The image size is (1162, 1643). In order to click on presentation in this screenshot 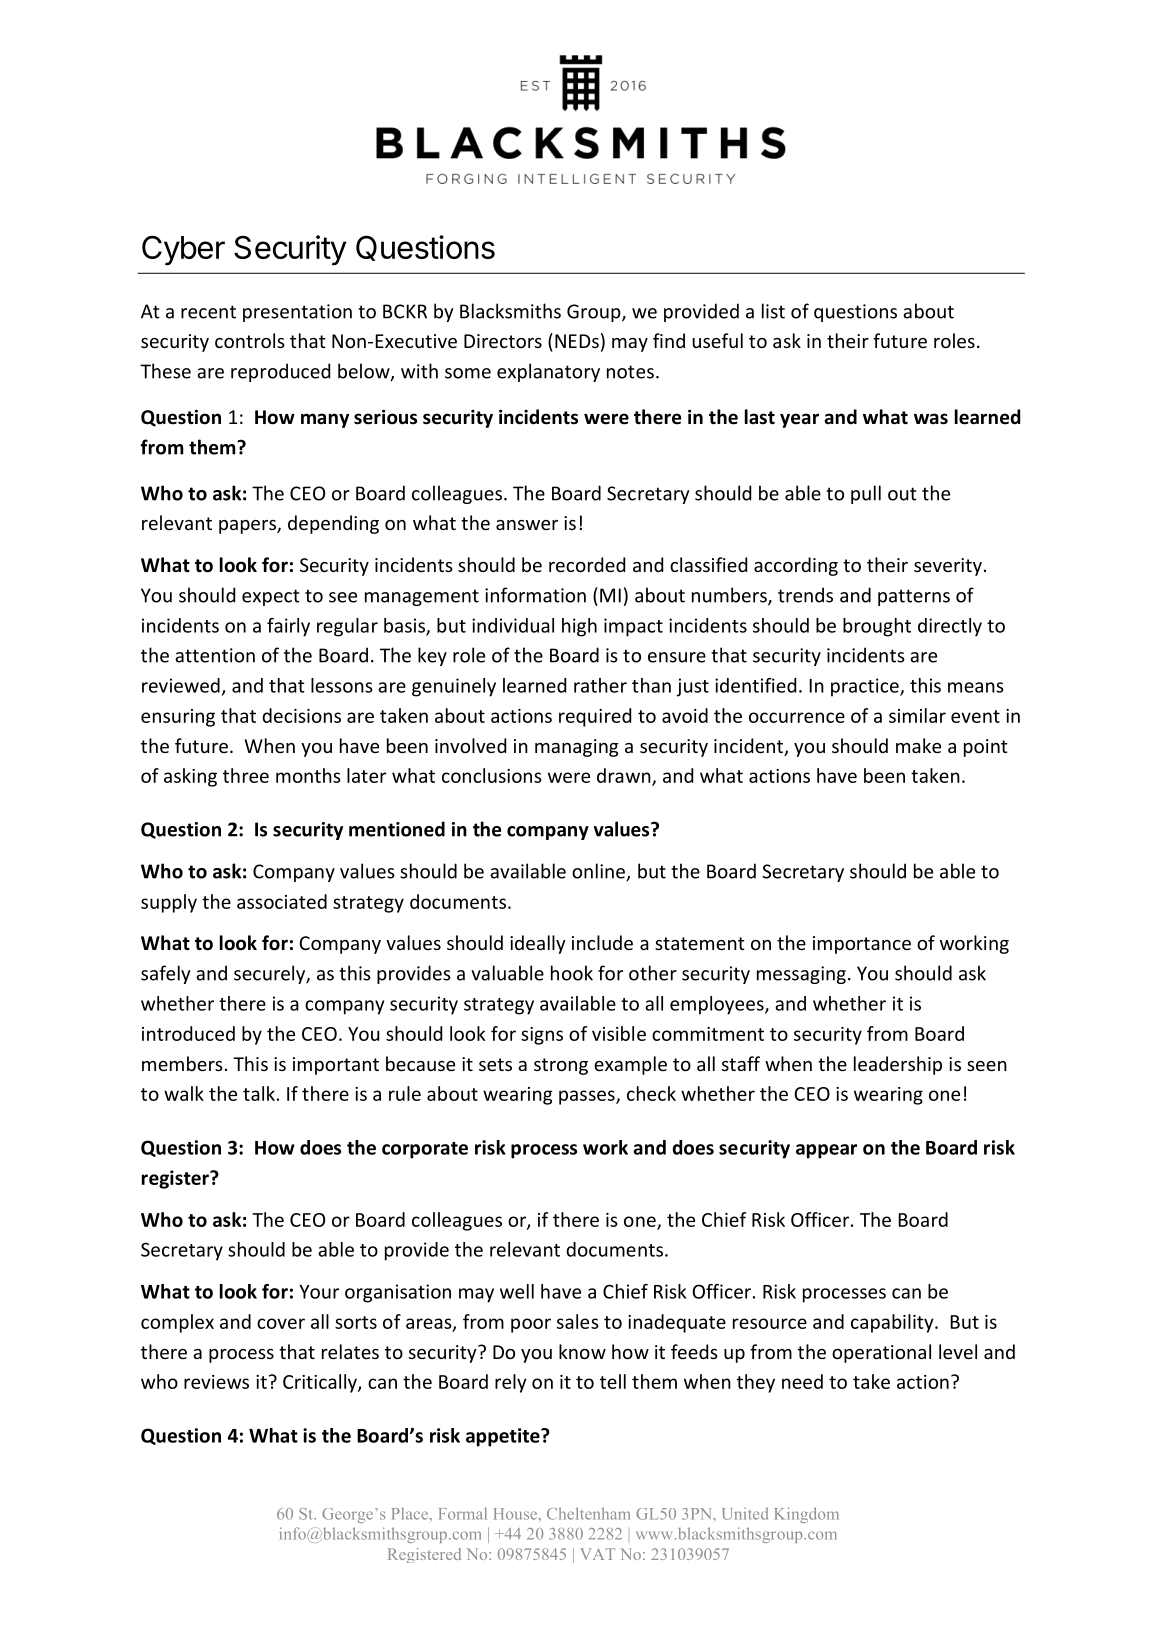, I will do `click(297, 313)`.
